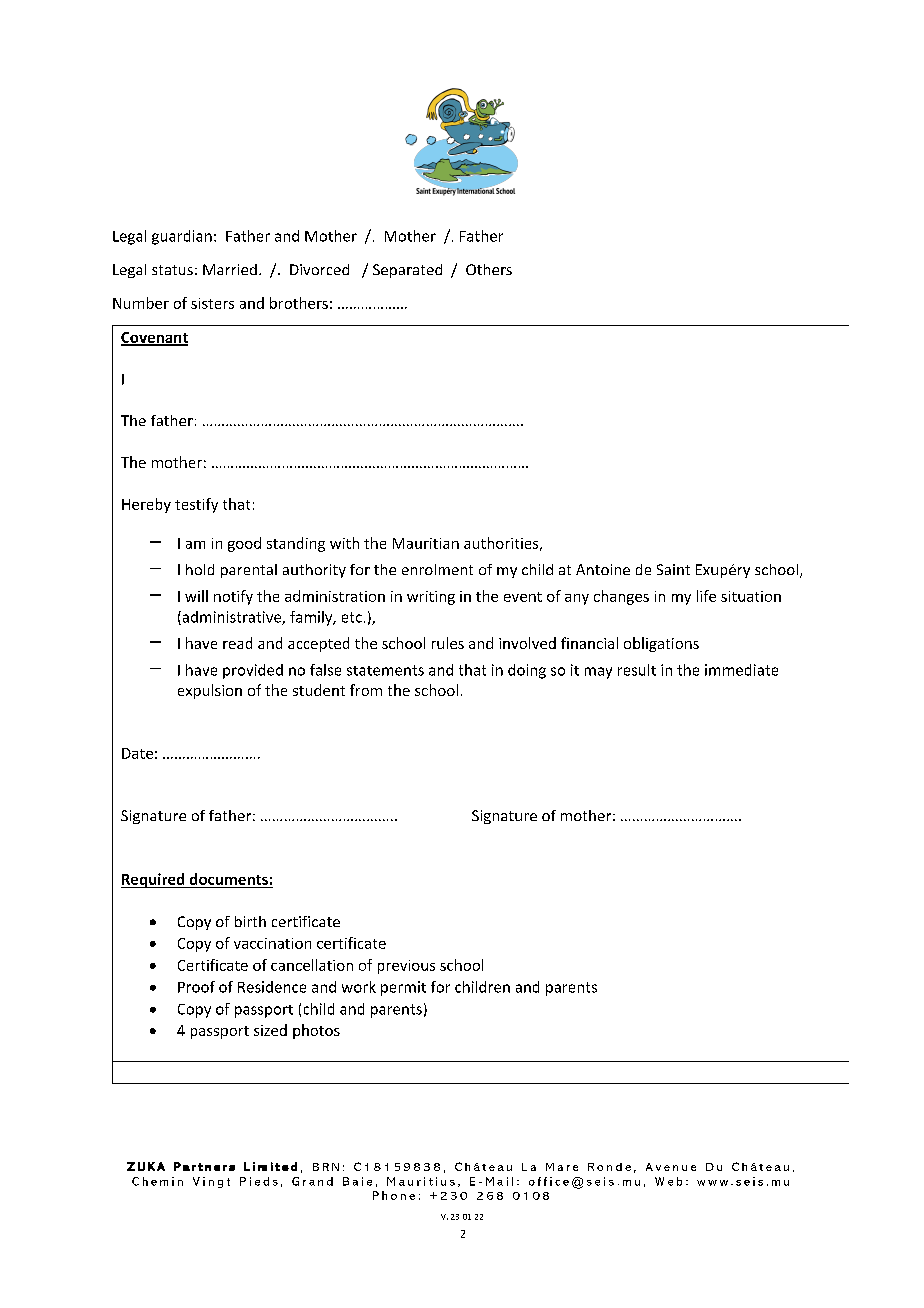  What do you see at coordinates (407, 271) in the image?
I see `Separated` at bounding box center [407, 271].
